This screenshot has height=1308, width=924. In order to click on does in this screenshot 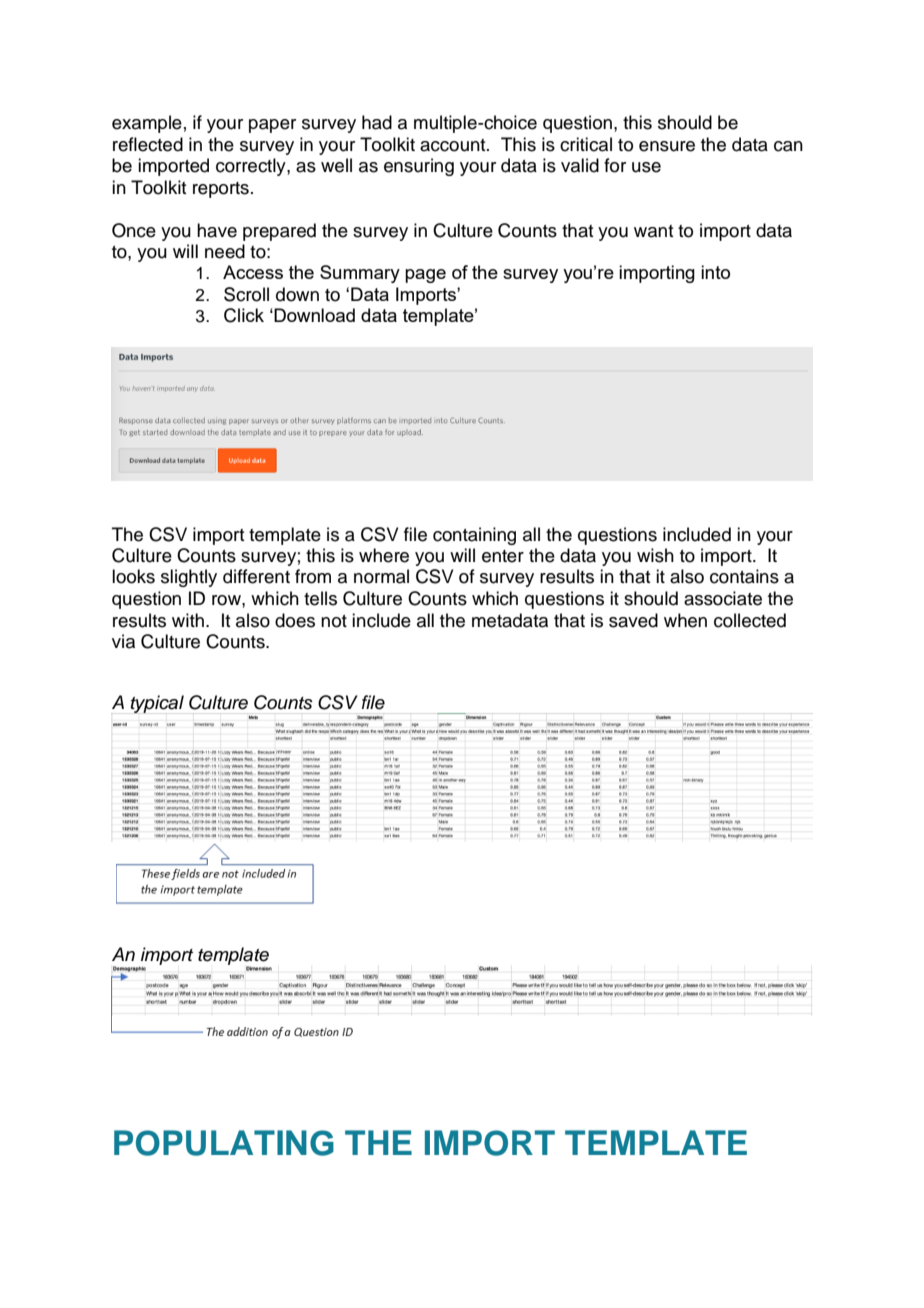, I will do `click(295, 620)`.
